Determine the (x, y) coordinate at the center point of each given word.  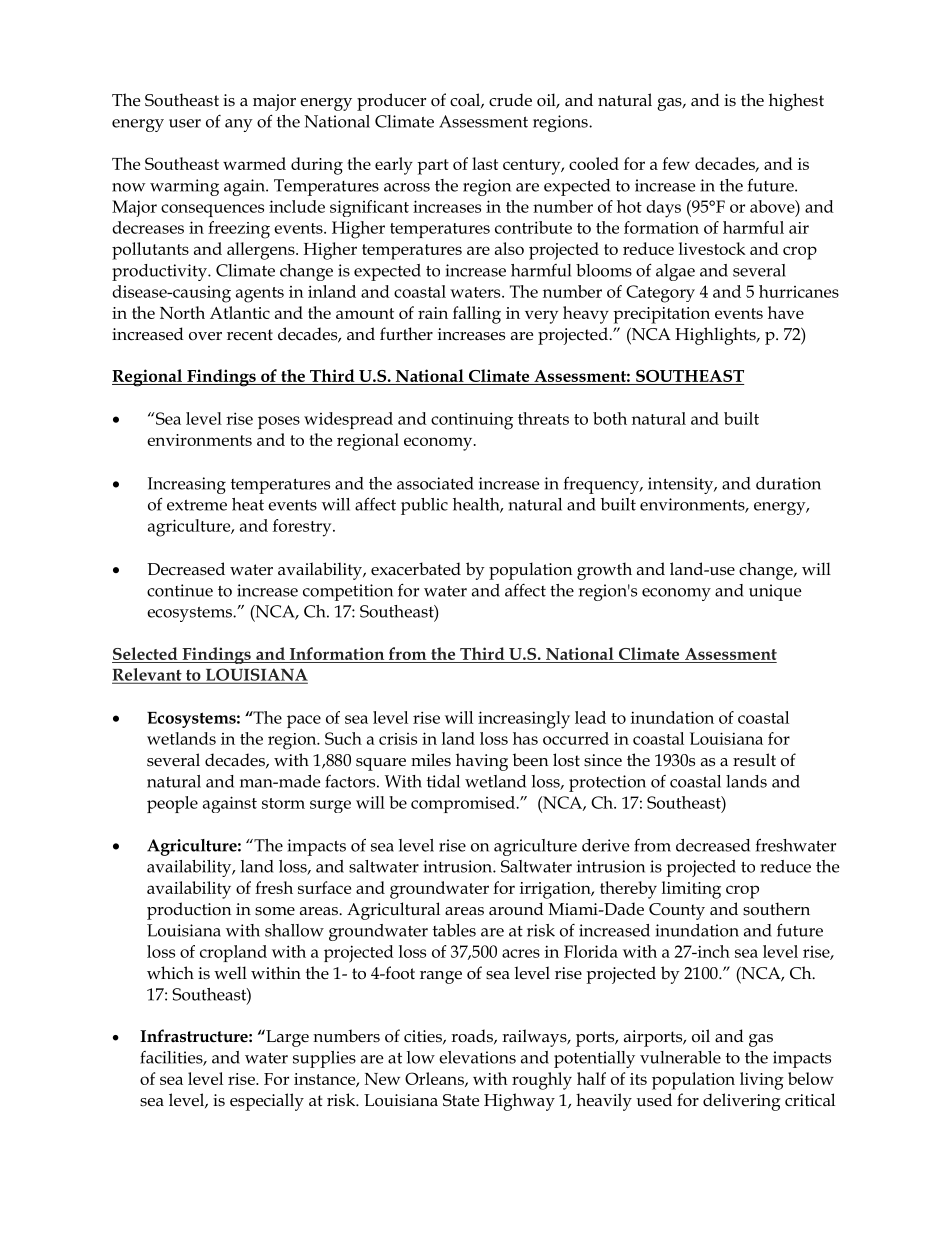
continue (180, 590)
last (485, 163)
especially (267, 1102)
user (185, 123)
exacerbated (416, 569)
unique (775, 592)
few (676, 163)
